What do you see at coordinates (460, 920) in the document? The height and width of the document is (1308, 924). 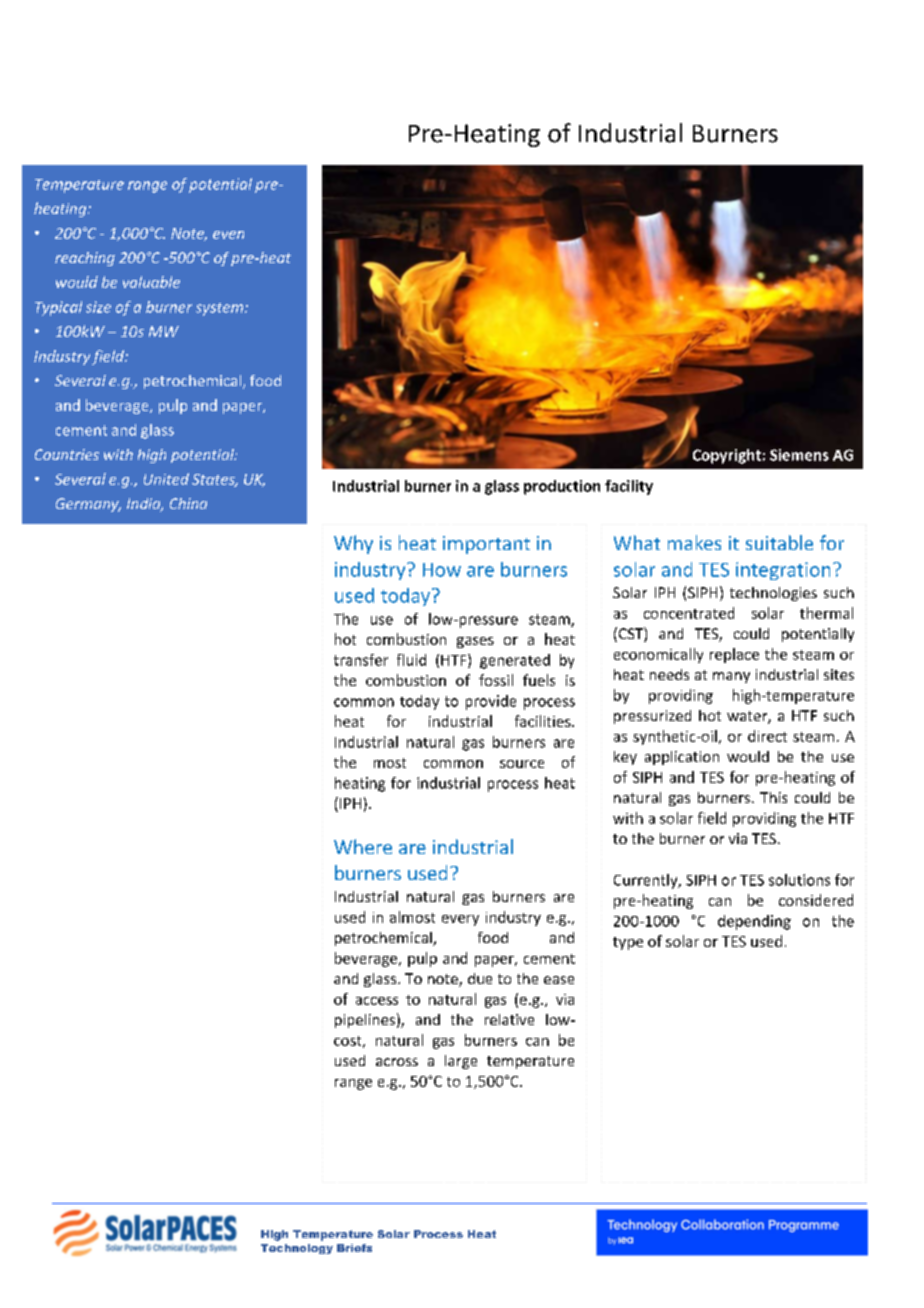 I see `every` at bounding box center [460, 920].
